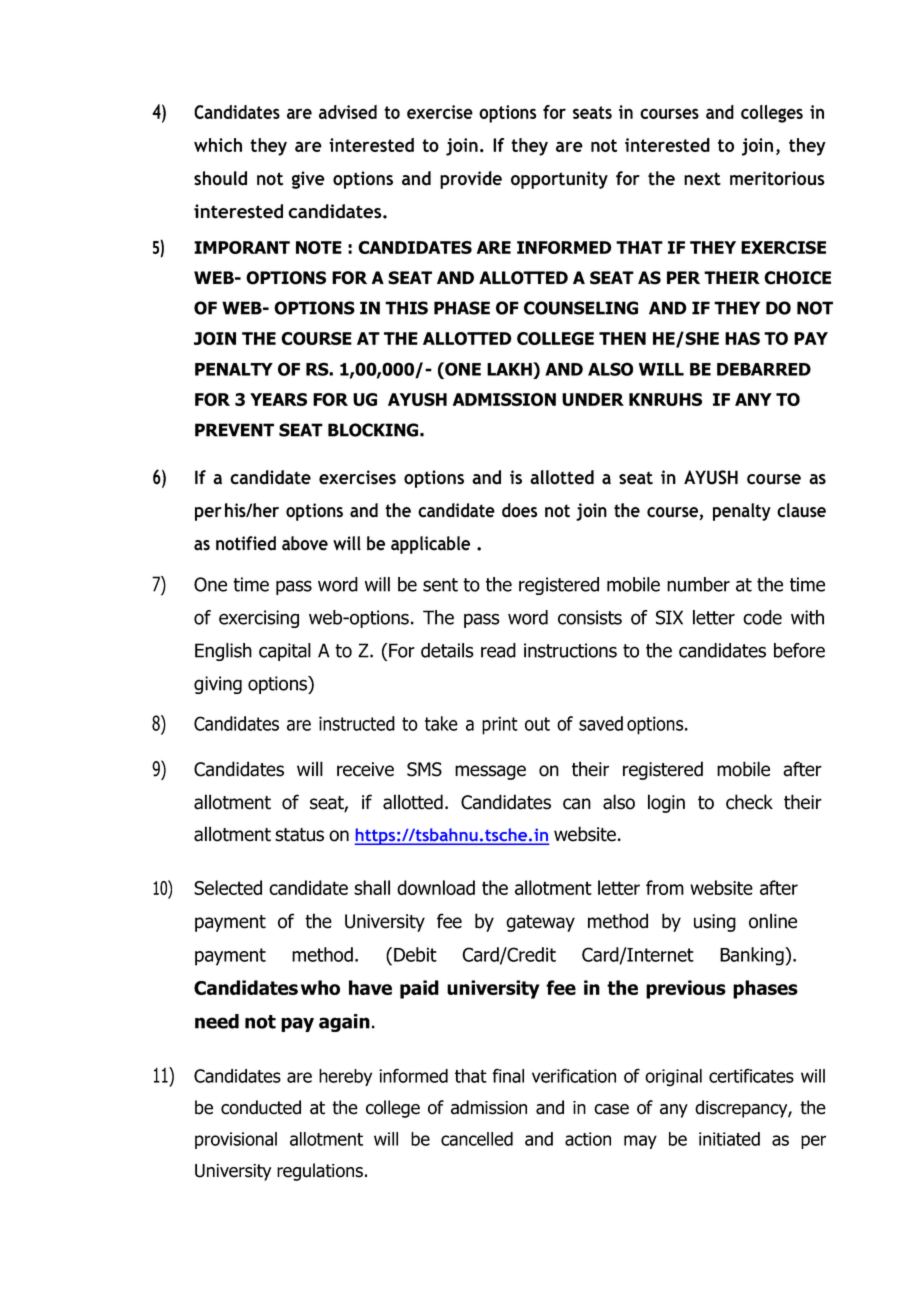  I want to click on code, so click(762, 617).
